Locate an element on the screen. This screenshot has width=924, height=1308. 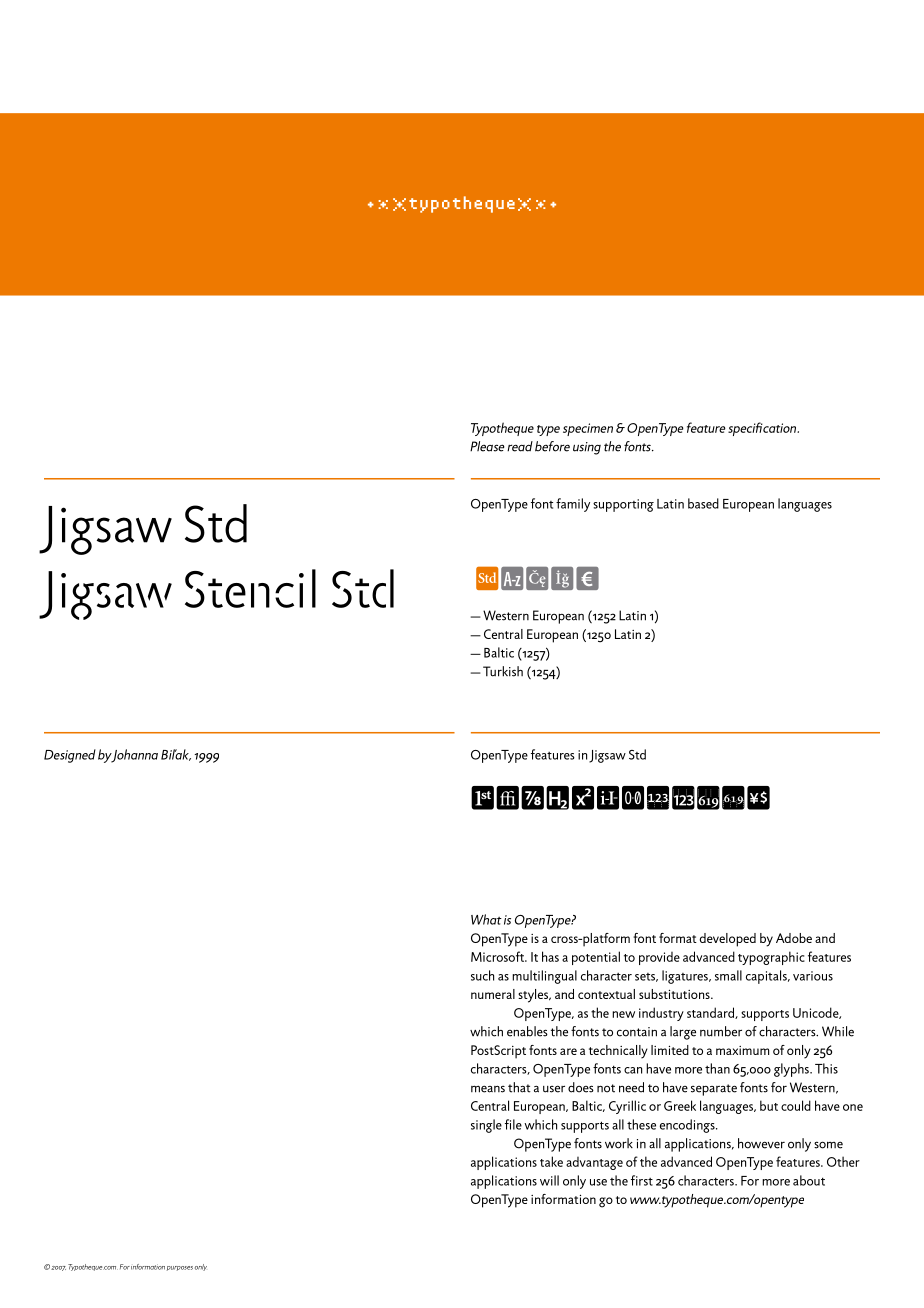
about is located at coordinates (809, 1180).
